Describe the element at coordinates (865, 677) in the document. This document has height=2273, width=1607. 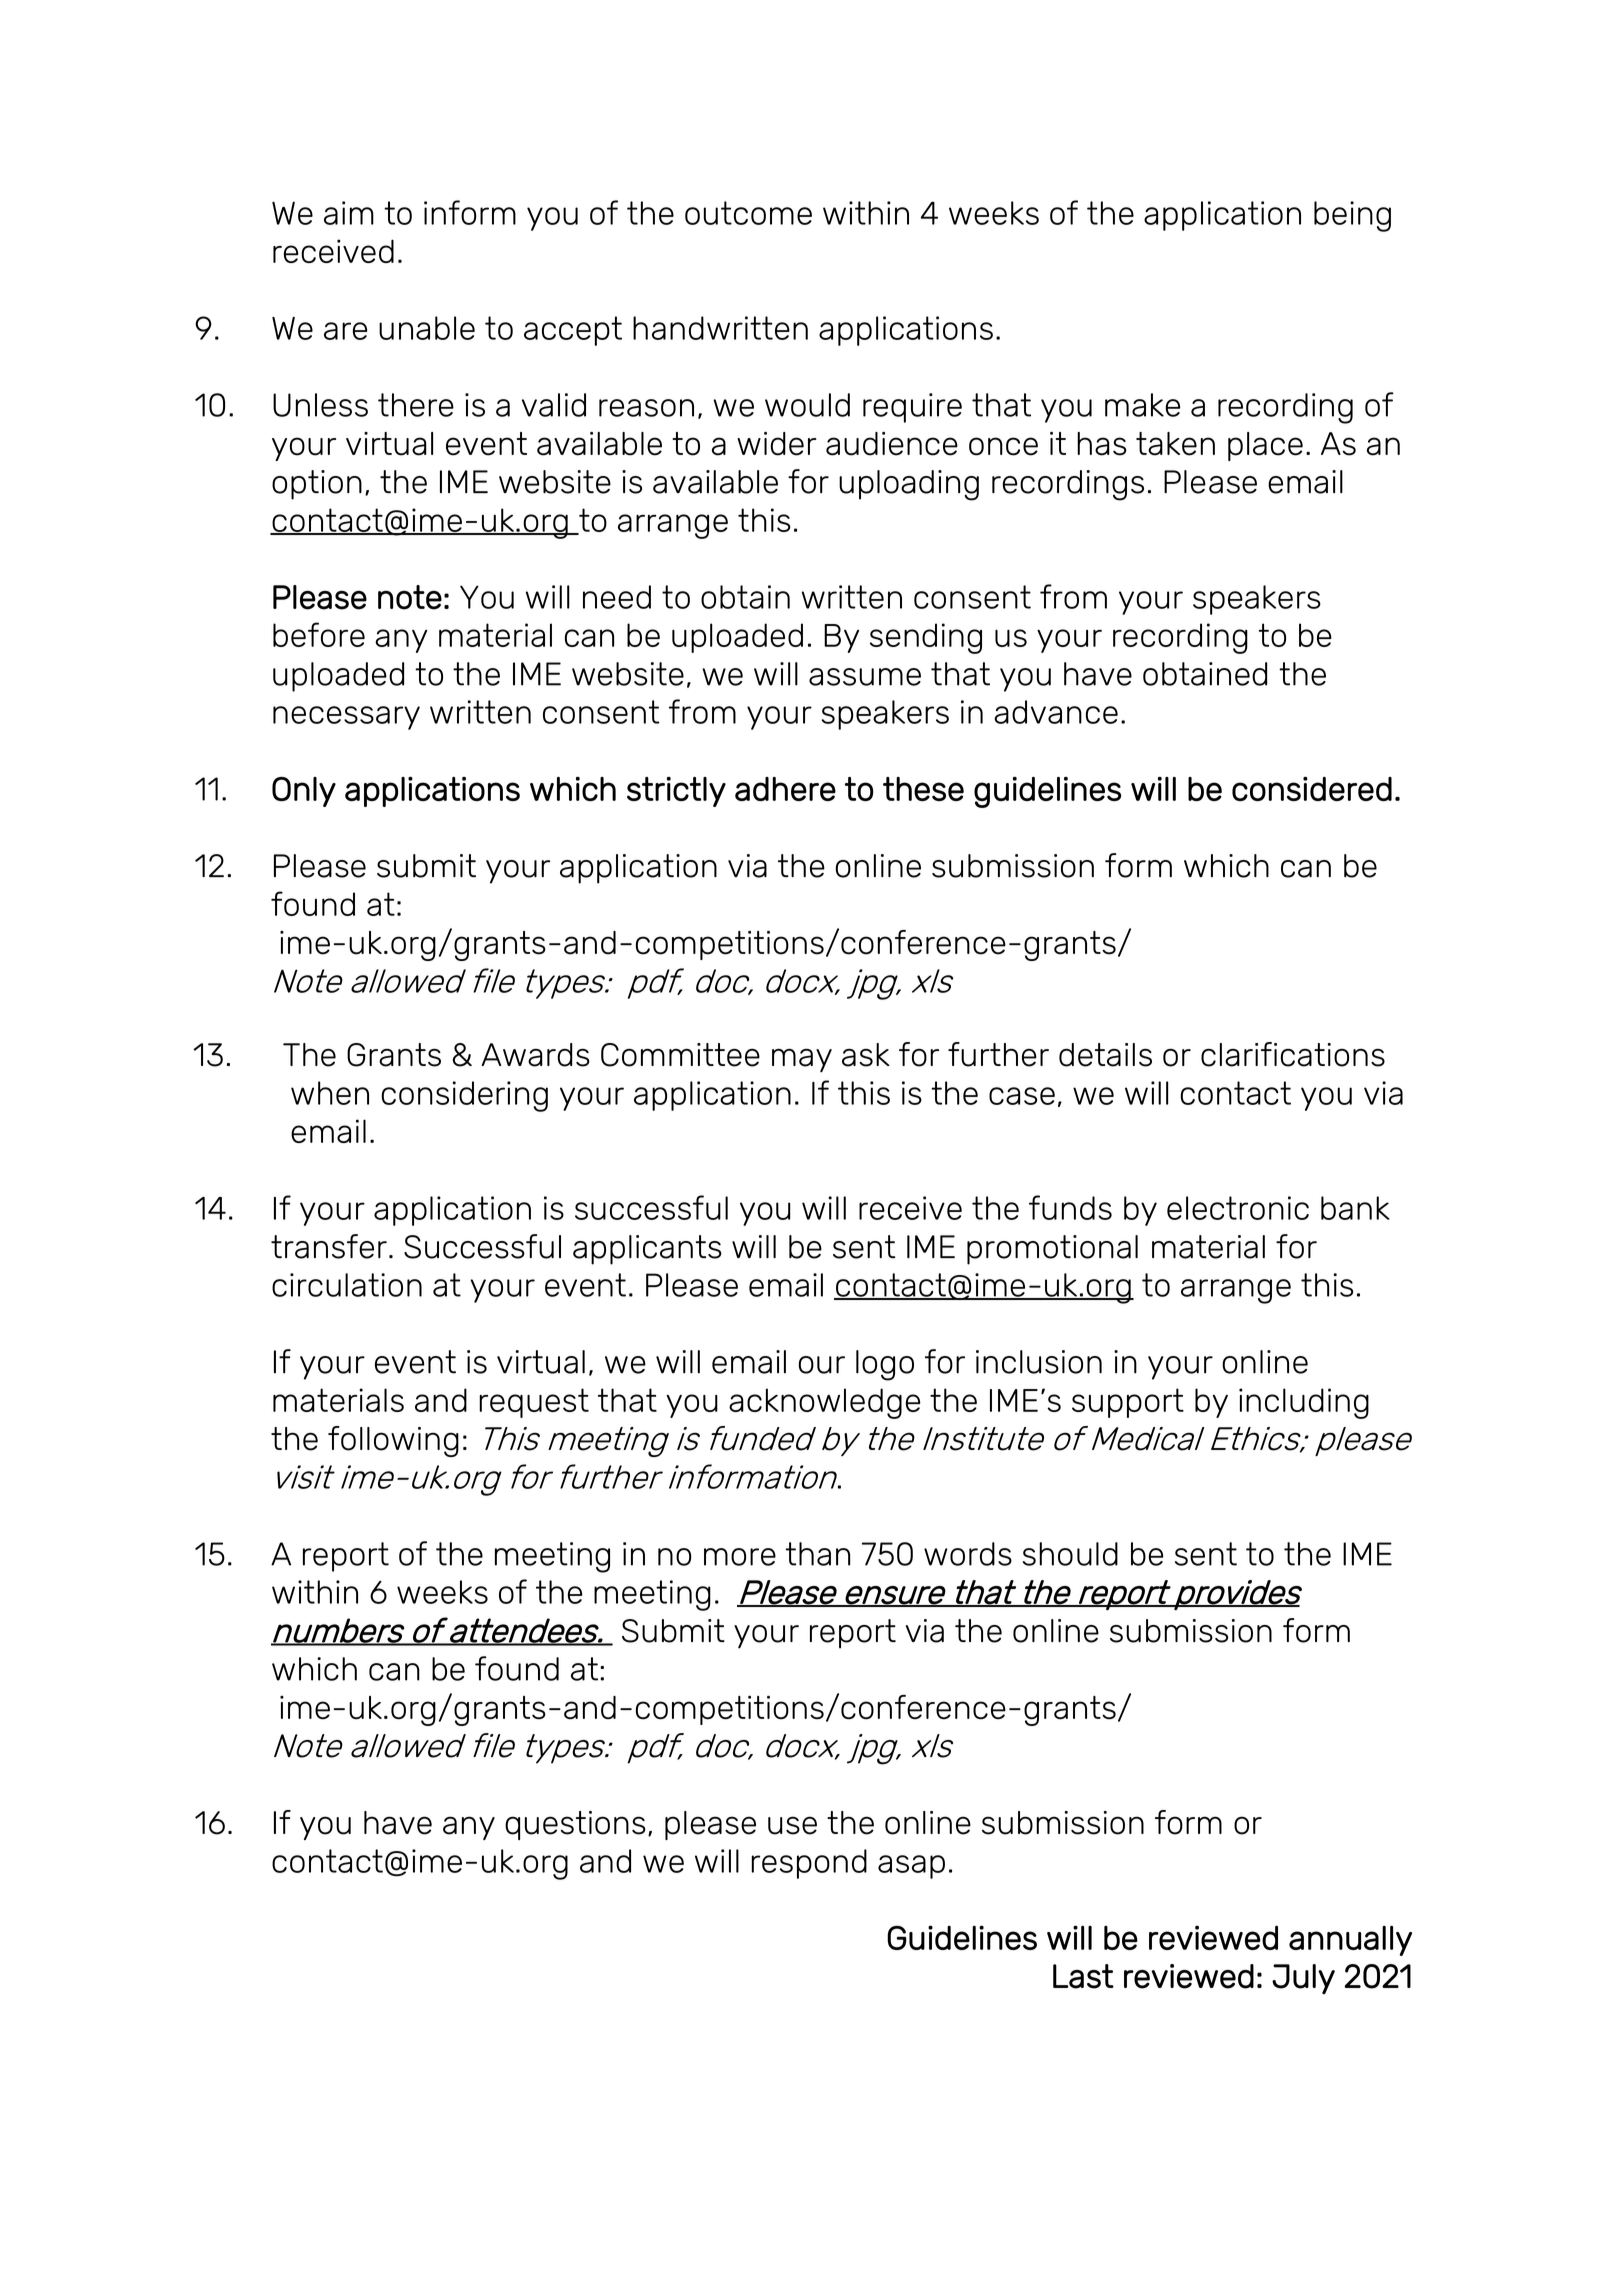
I see `assume` at that location.
